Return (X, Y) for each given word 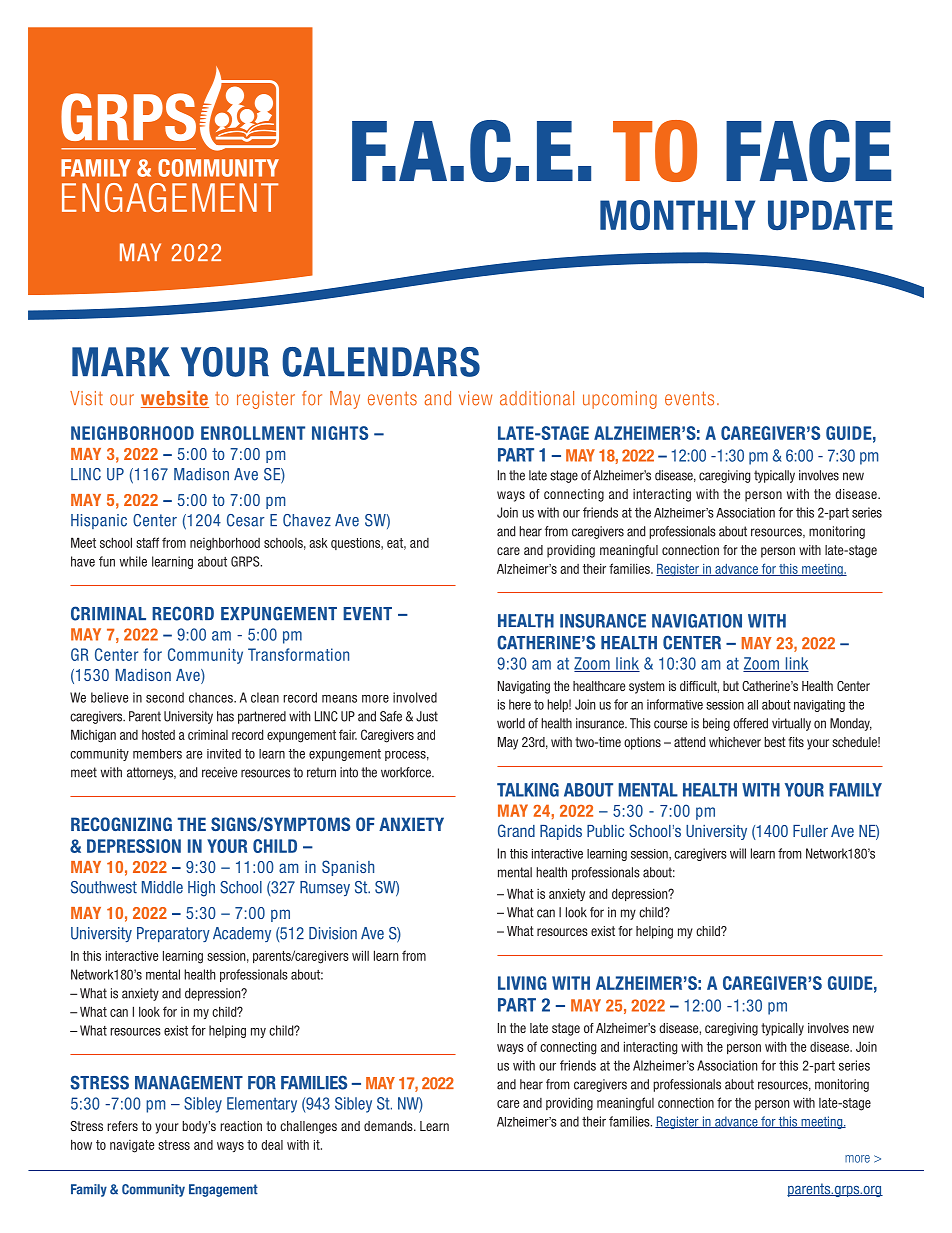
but (731, 686)
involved (415, 697)
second (165, 697)
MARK (121, 361)
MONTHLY (677, 215)
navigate (132, 1146)
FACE (808, 151)
